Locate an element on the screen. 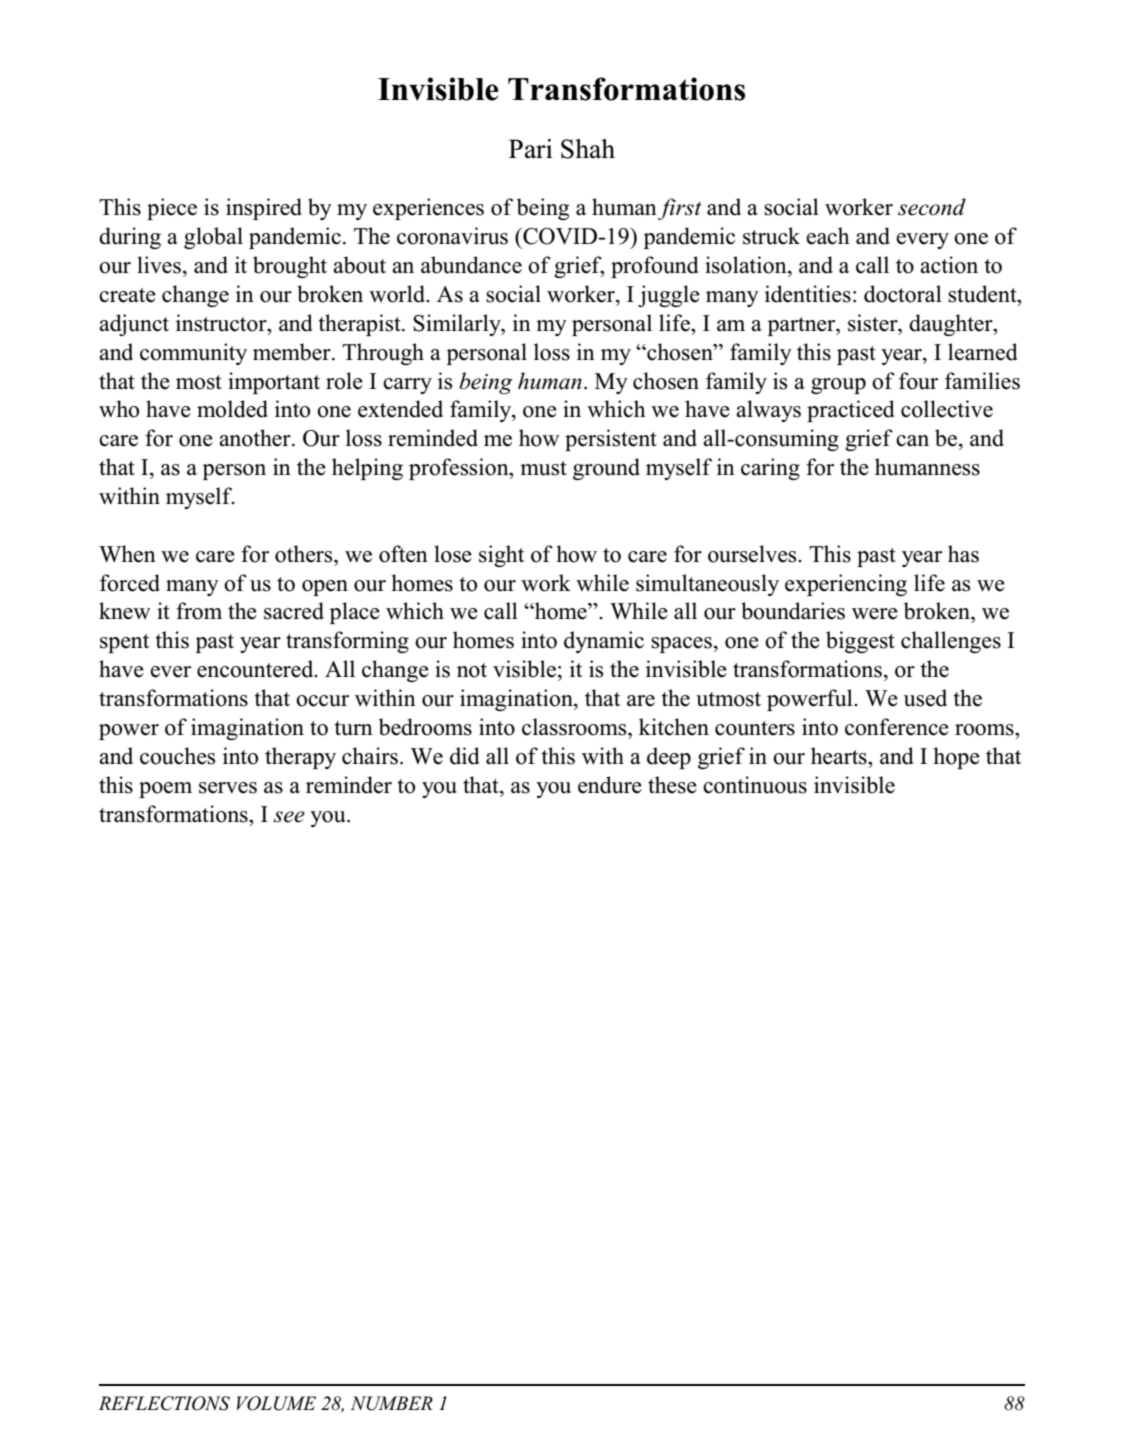 Image resolution: width=1124 pixels, height=1454 pixels. Pari is located at coordinates (531, 149).
